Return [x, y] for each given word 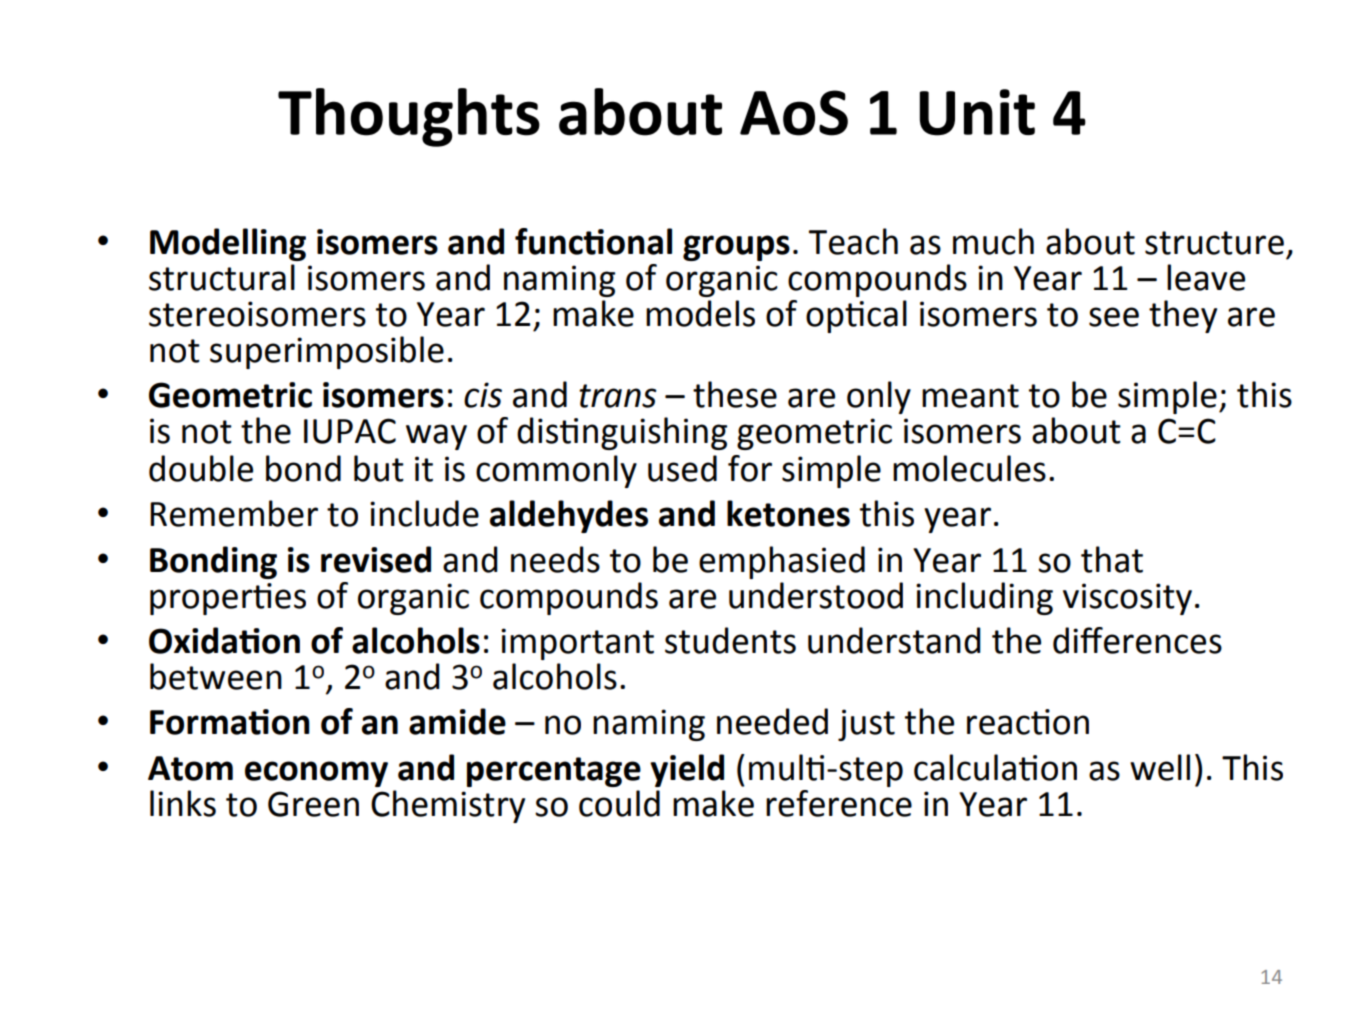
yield [687, 770]
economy [316, 774]
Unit [977, 112]
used [682, 468]
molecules [969, 468]
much [993, 241]
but [379, 468]
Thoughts [409, 117]
